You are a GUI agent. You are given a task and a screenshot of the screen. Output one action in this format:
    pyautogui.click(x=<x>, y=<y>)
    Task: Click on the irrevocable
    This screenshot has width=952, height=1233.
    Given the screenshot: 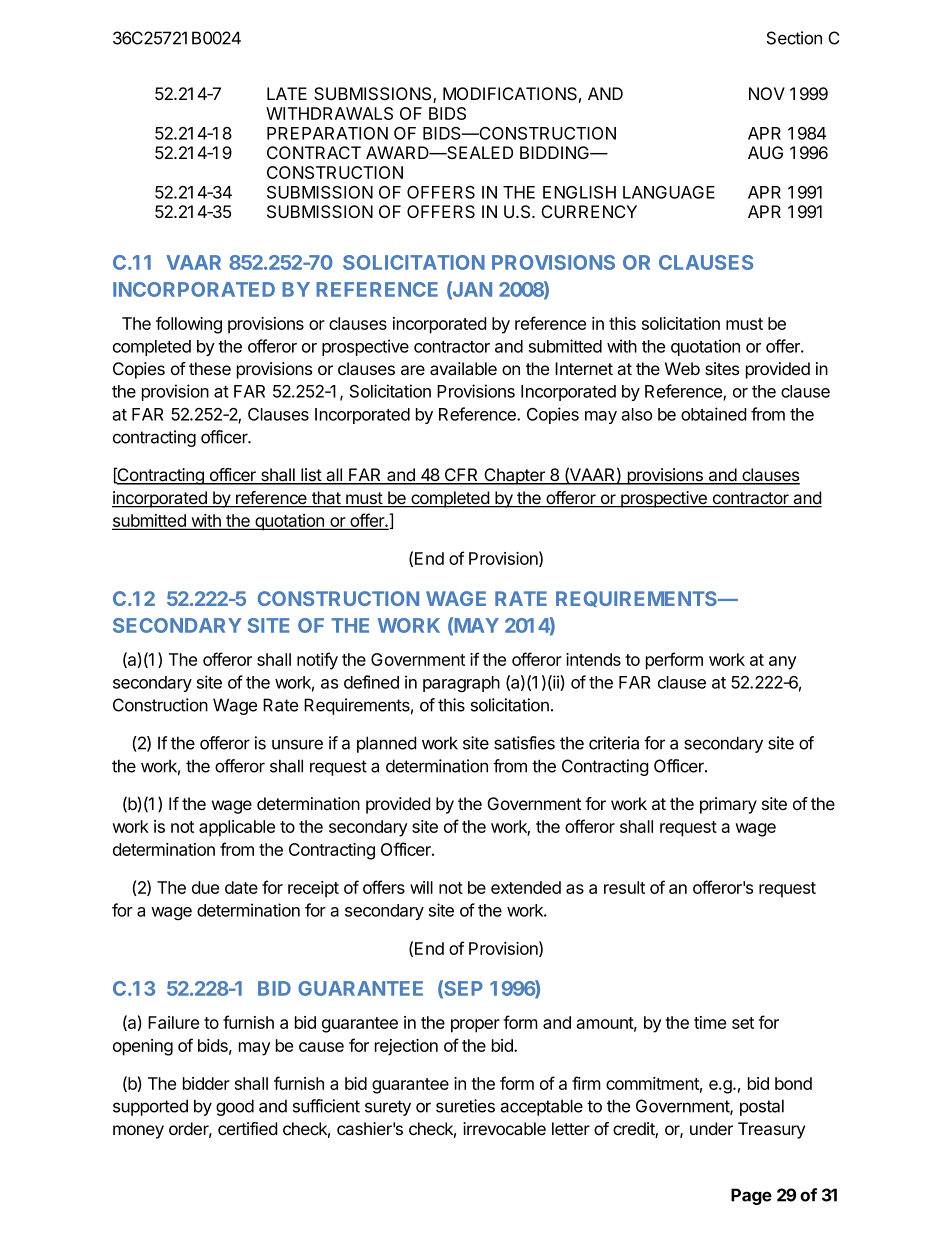 What is the action you would take?
    pyautogui.click(x=504, y=1129)
